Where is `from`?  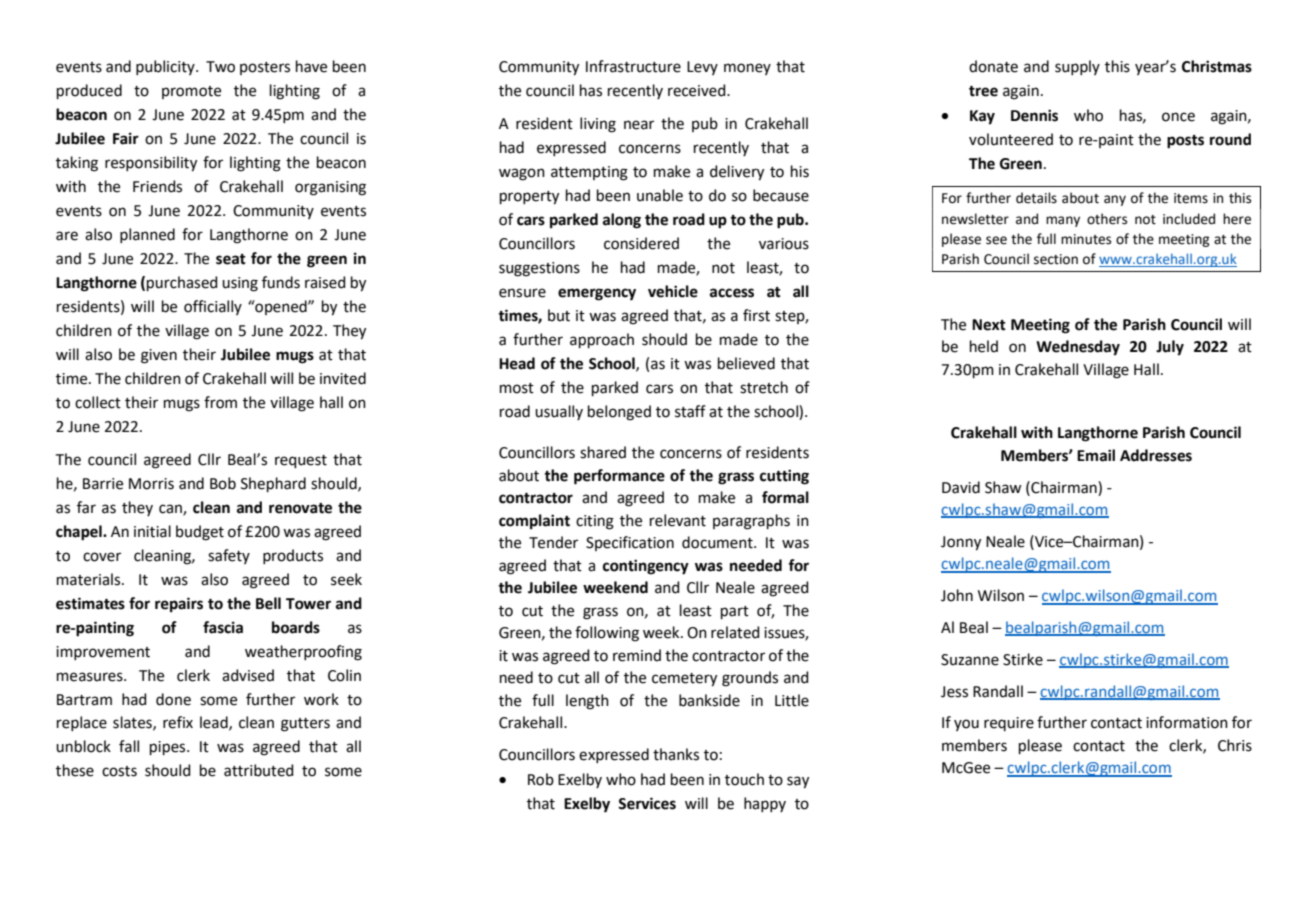 from is located at coordinates (220, 402).
